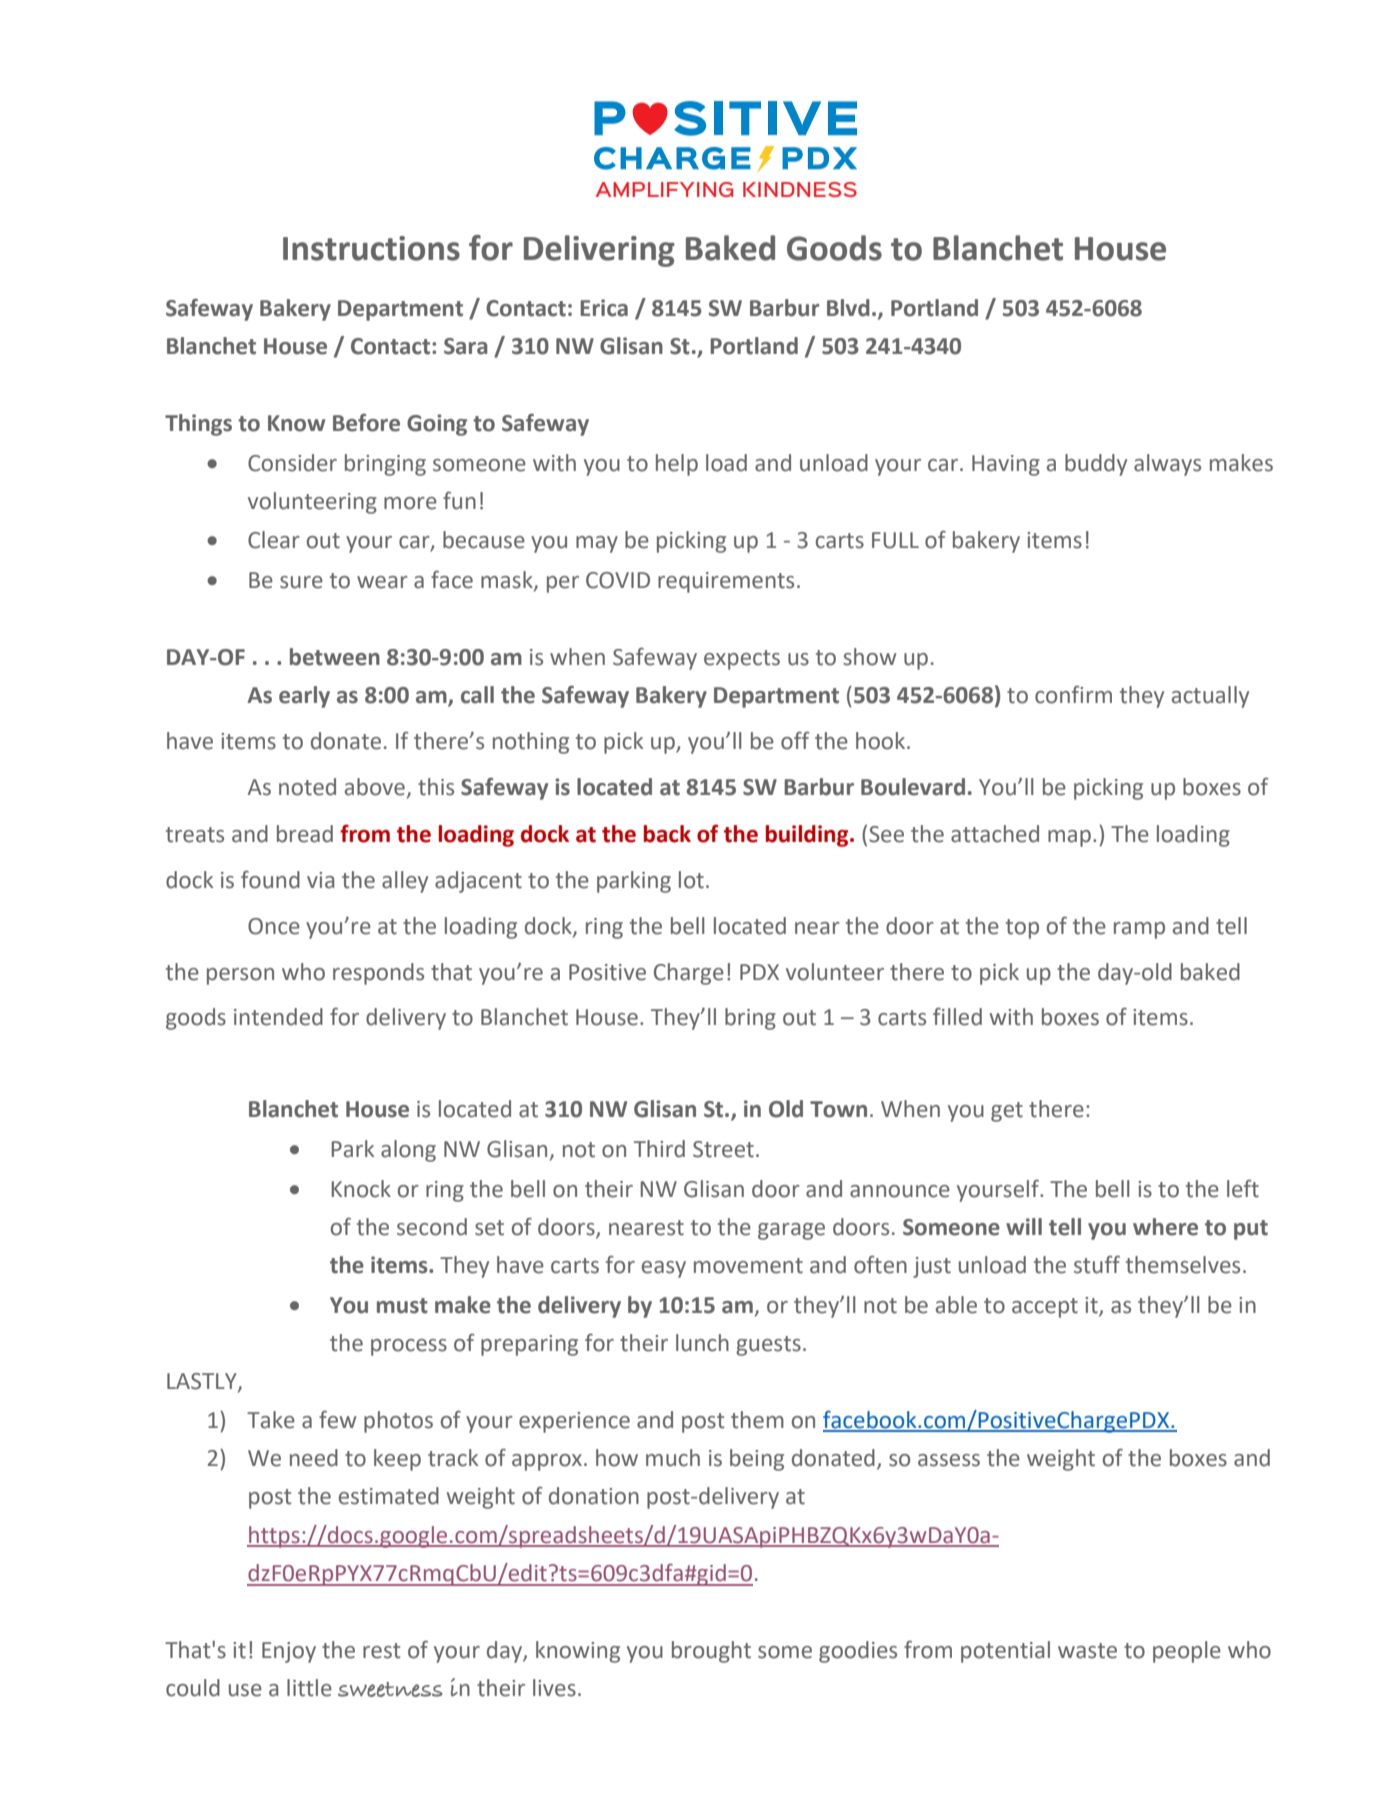 The image size is (1397, 1808). Describe the element at coordinates (1139, 930) in the screenshot. I see `ramp` at that location.
